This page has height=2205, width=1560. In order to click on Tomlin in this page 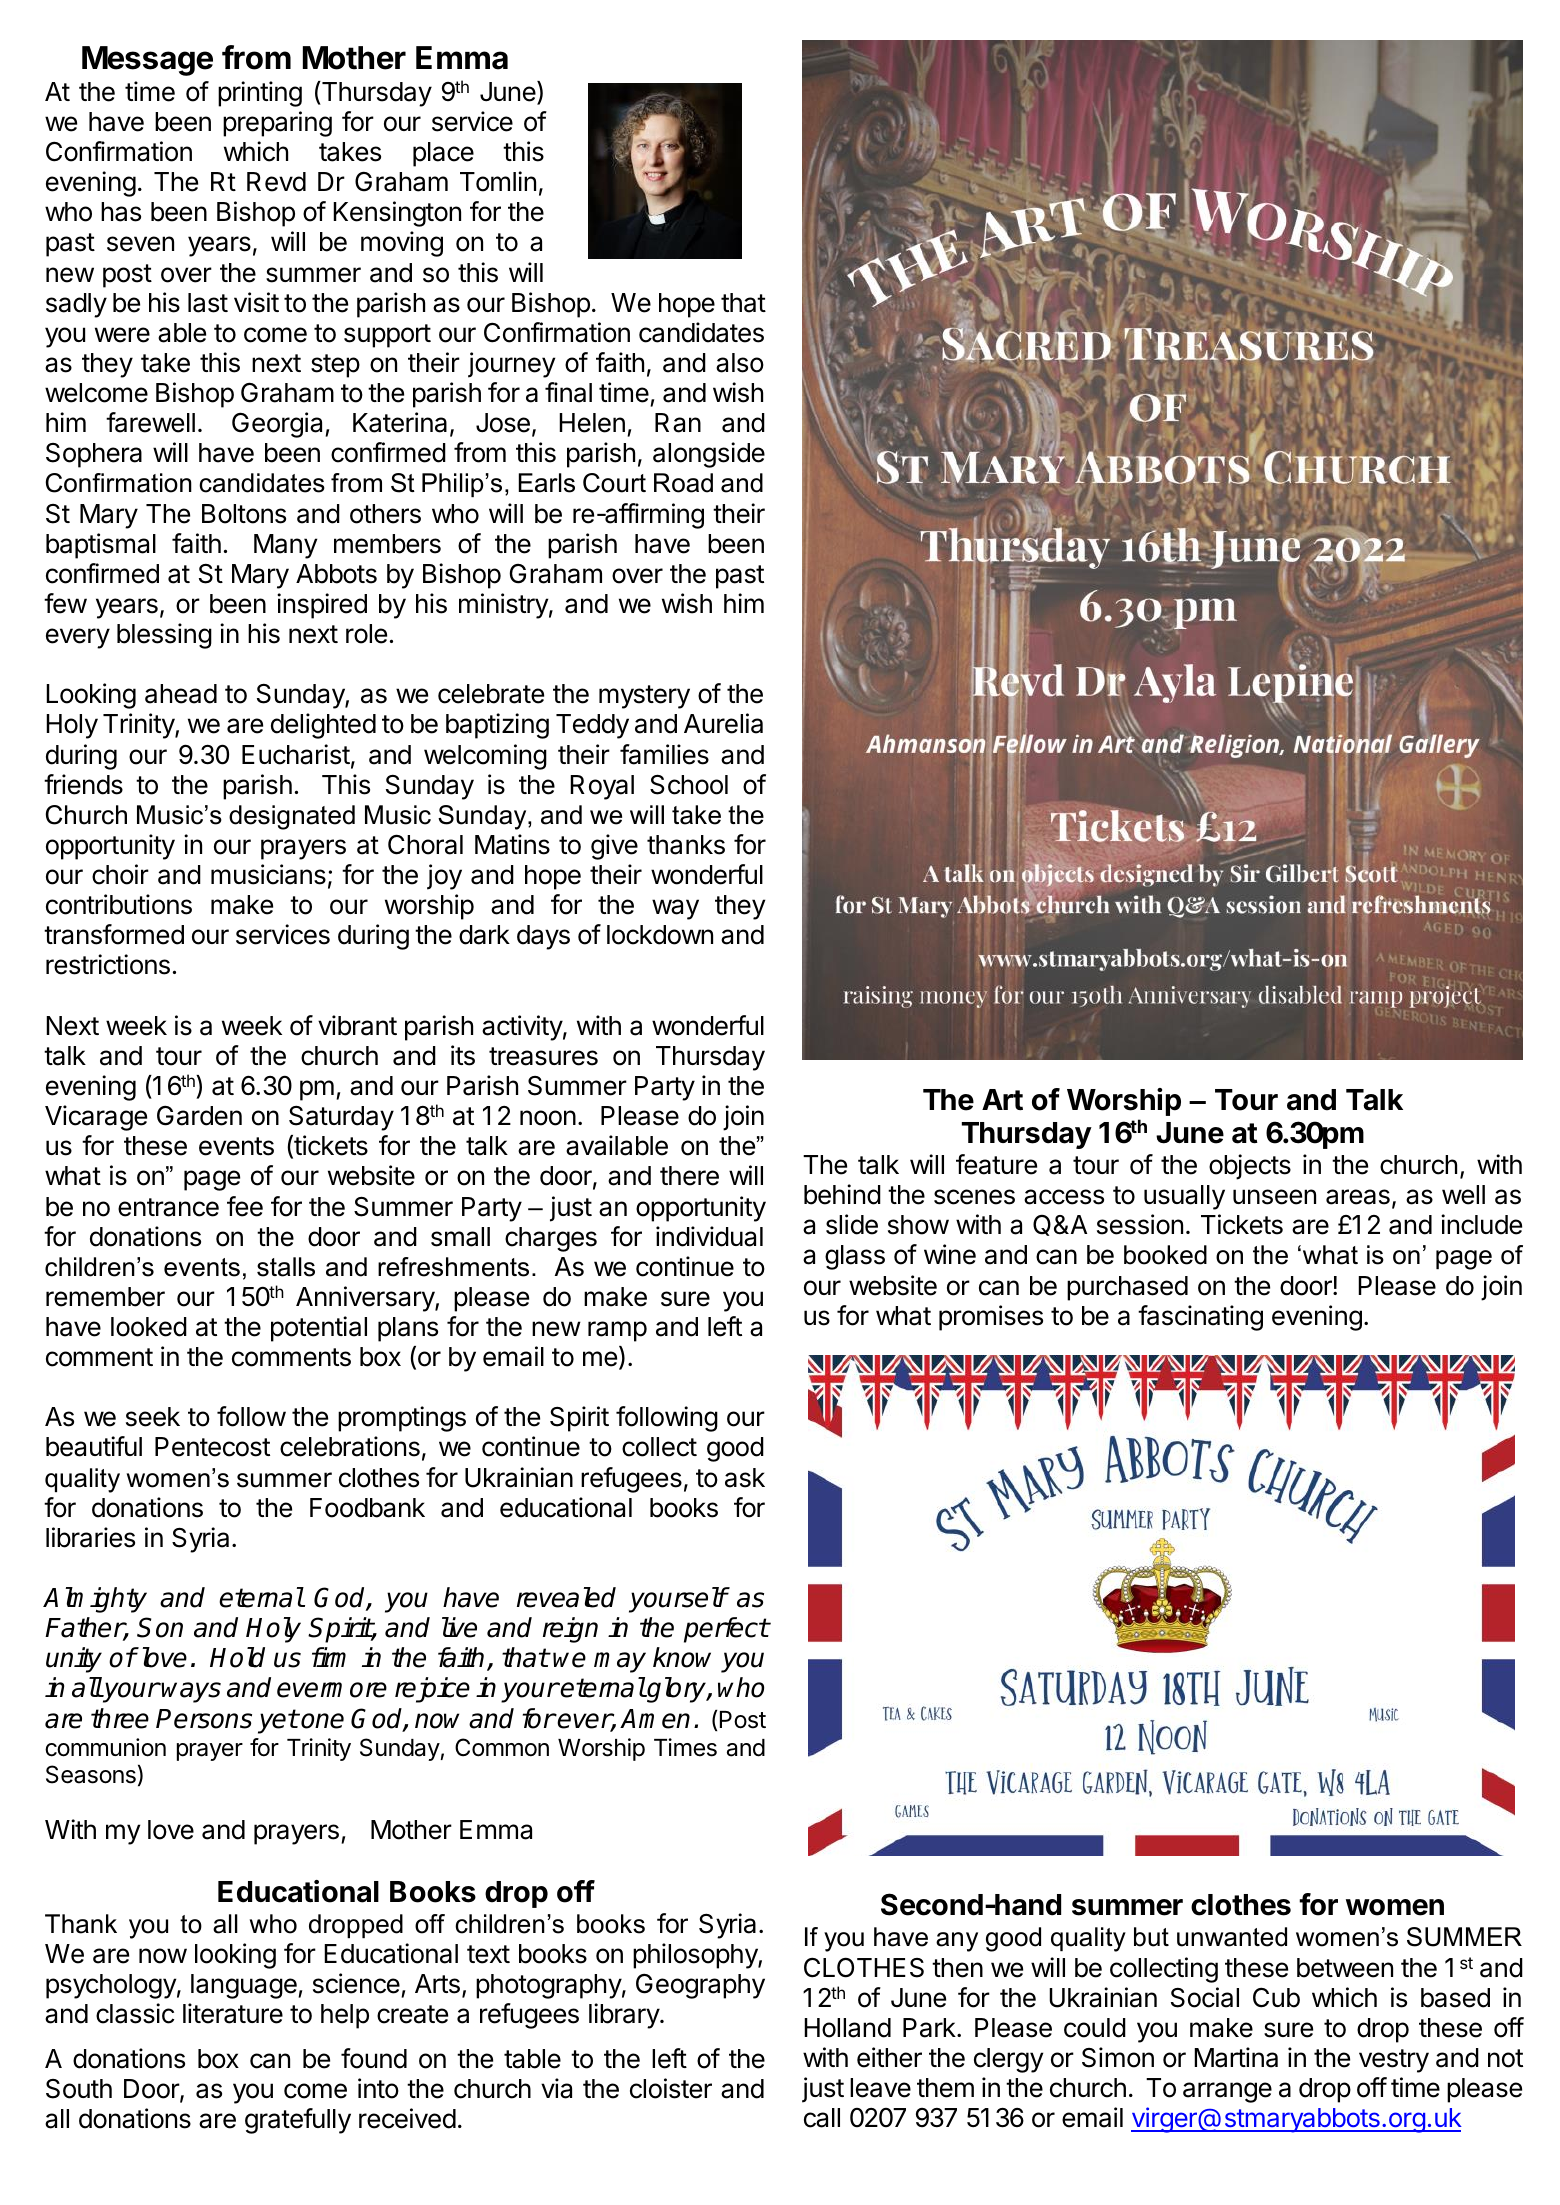, I will do `click(498, 181)`.
